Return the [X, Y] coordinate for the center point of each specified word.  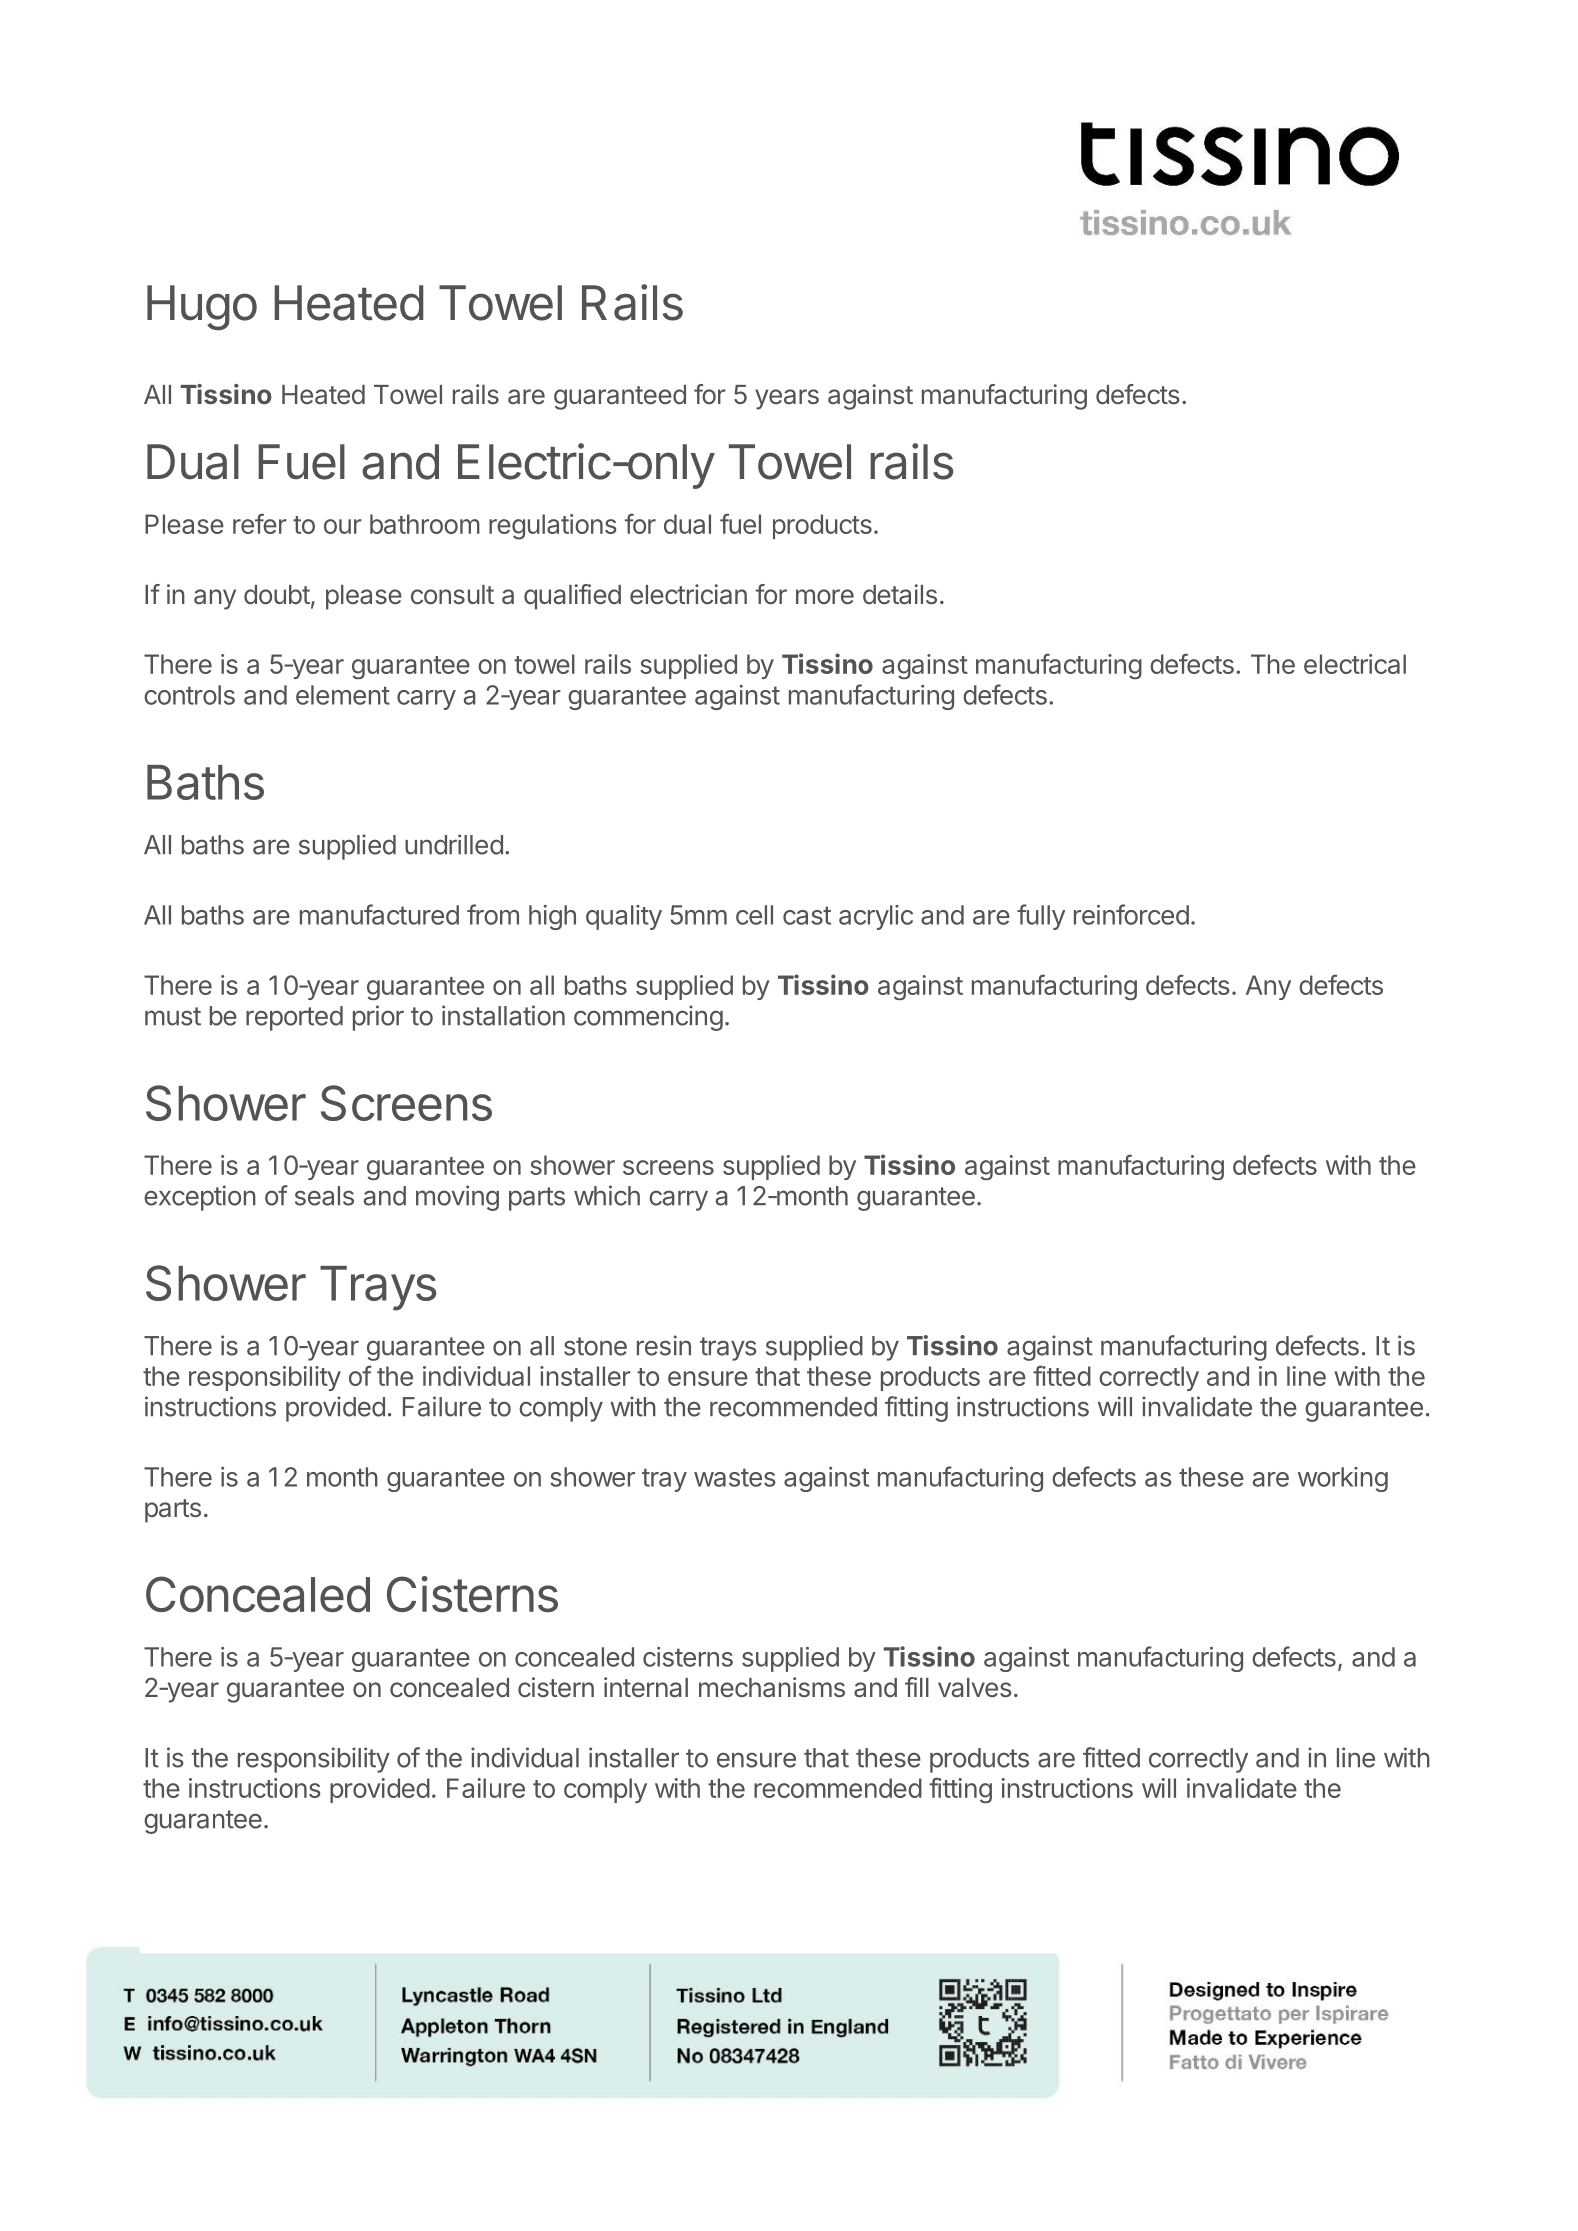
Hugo [202, 307]
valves [975, 1688]
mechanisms [772, 1687]
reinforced [1131, 914]
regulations [553, 527]
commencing [648, 1018]
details [900, 594]
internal [646, 1687]
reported [294, 1018]
